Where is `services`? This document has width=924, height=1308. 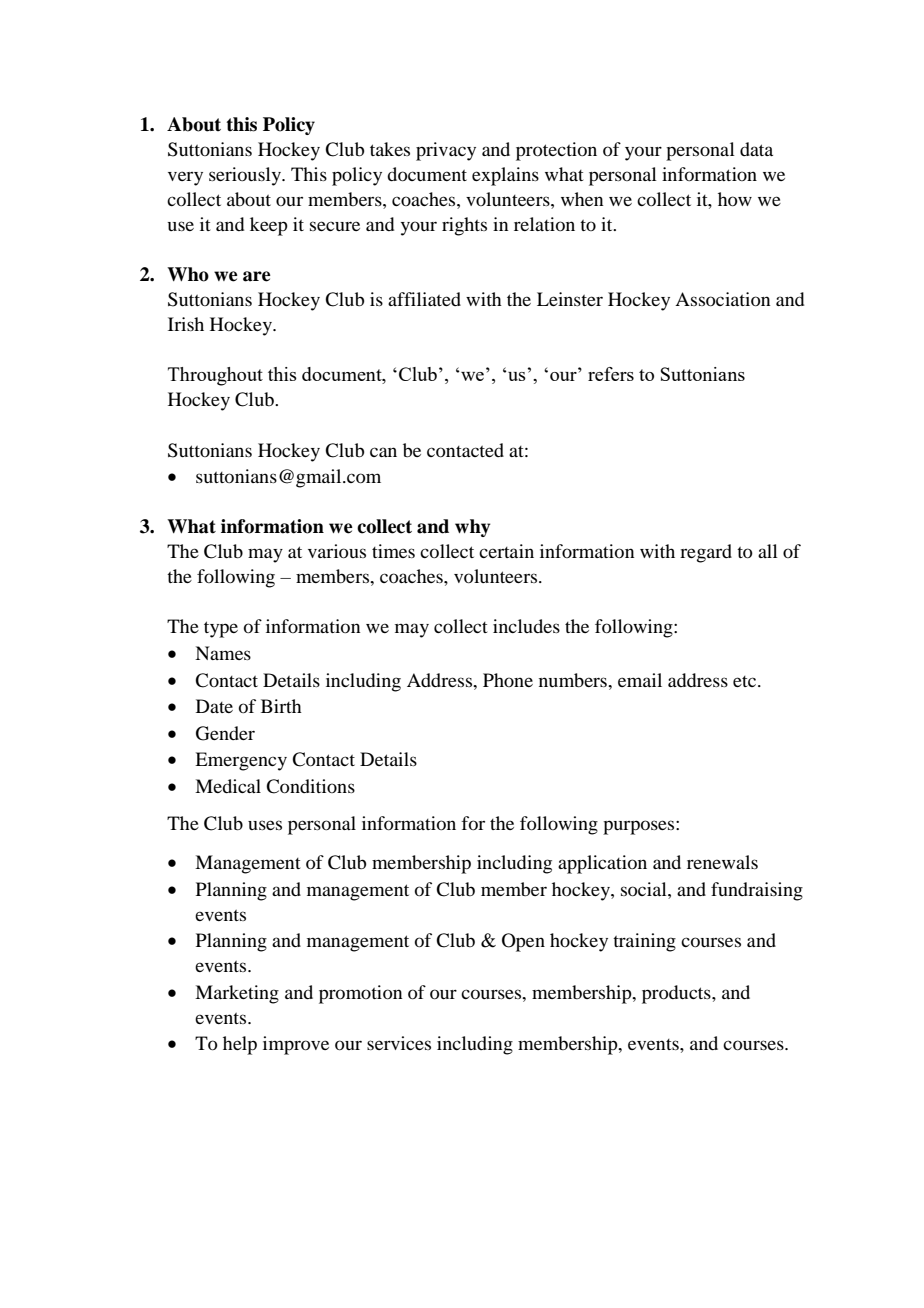 services is located at coordinates (399, 1043).
